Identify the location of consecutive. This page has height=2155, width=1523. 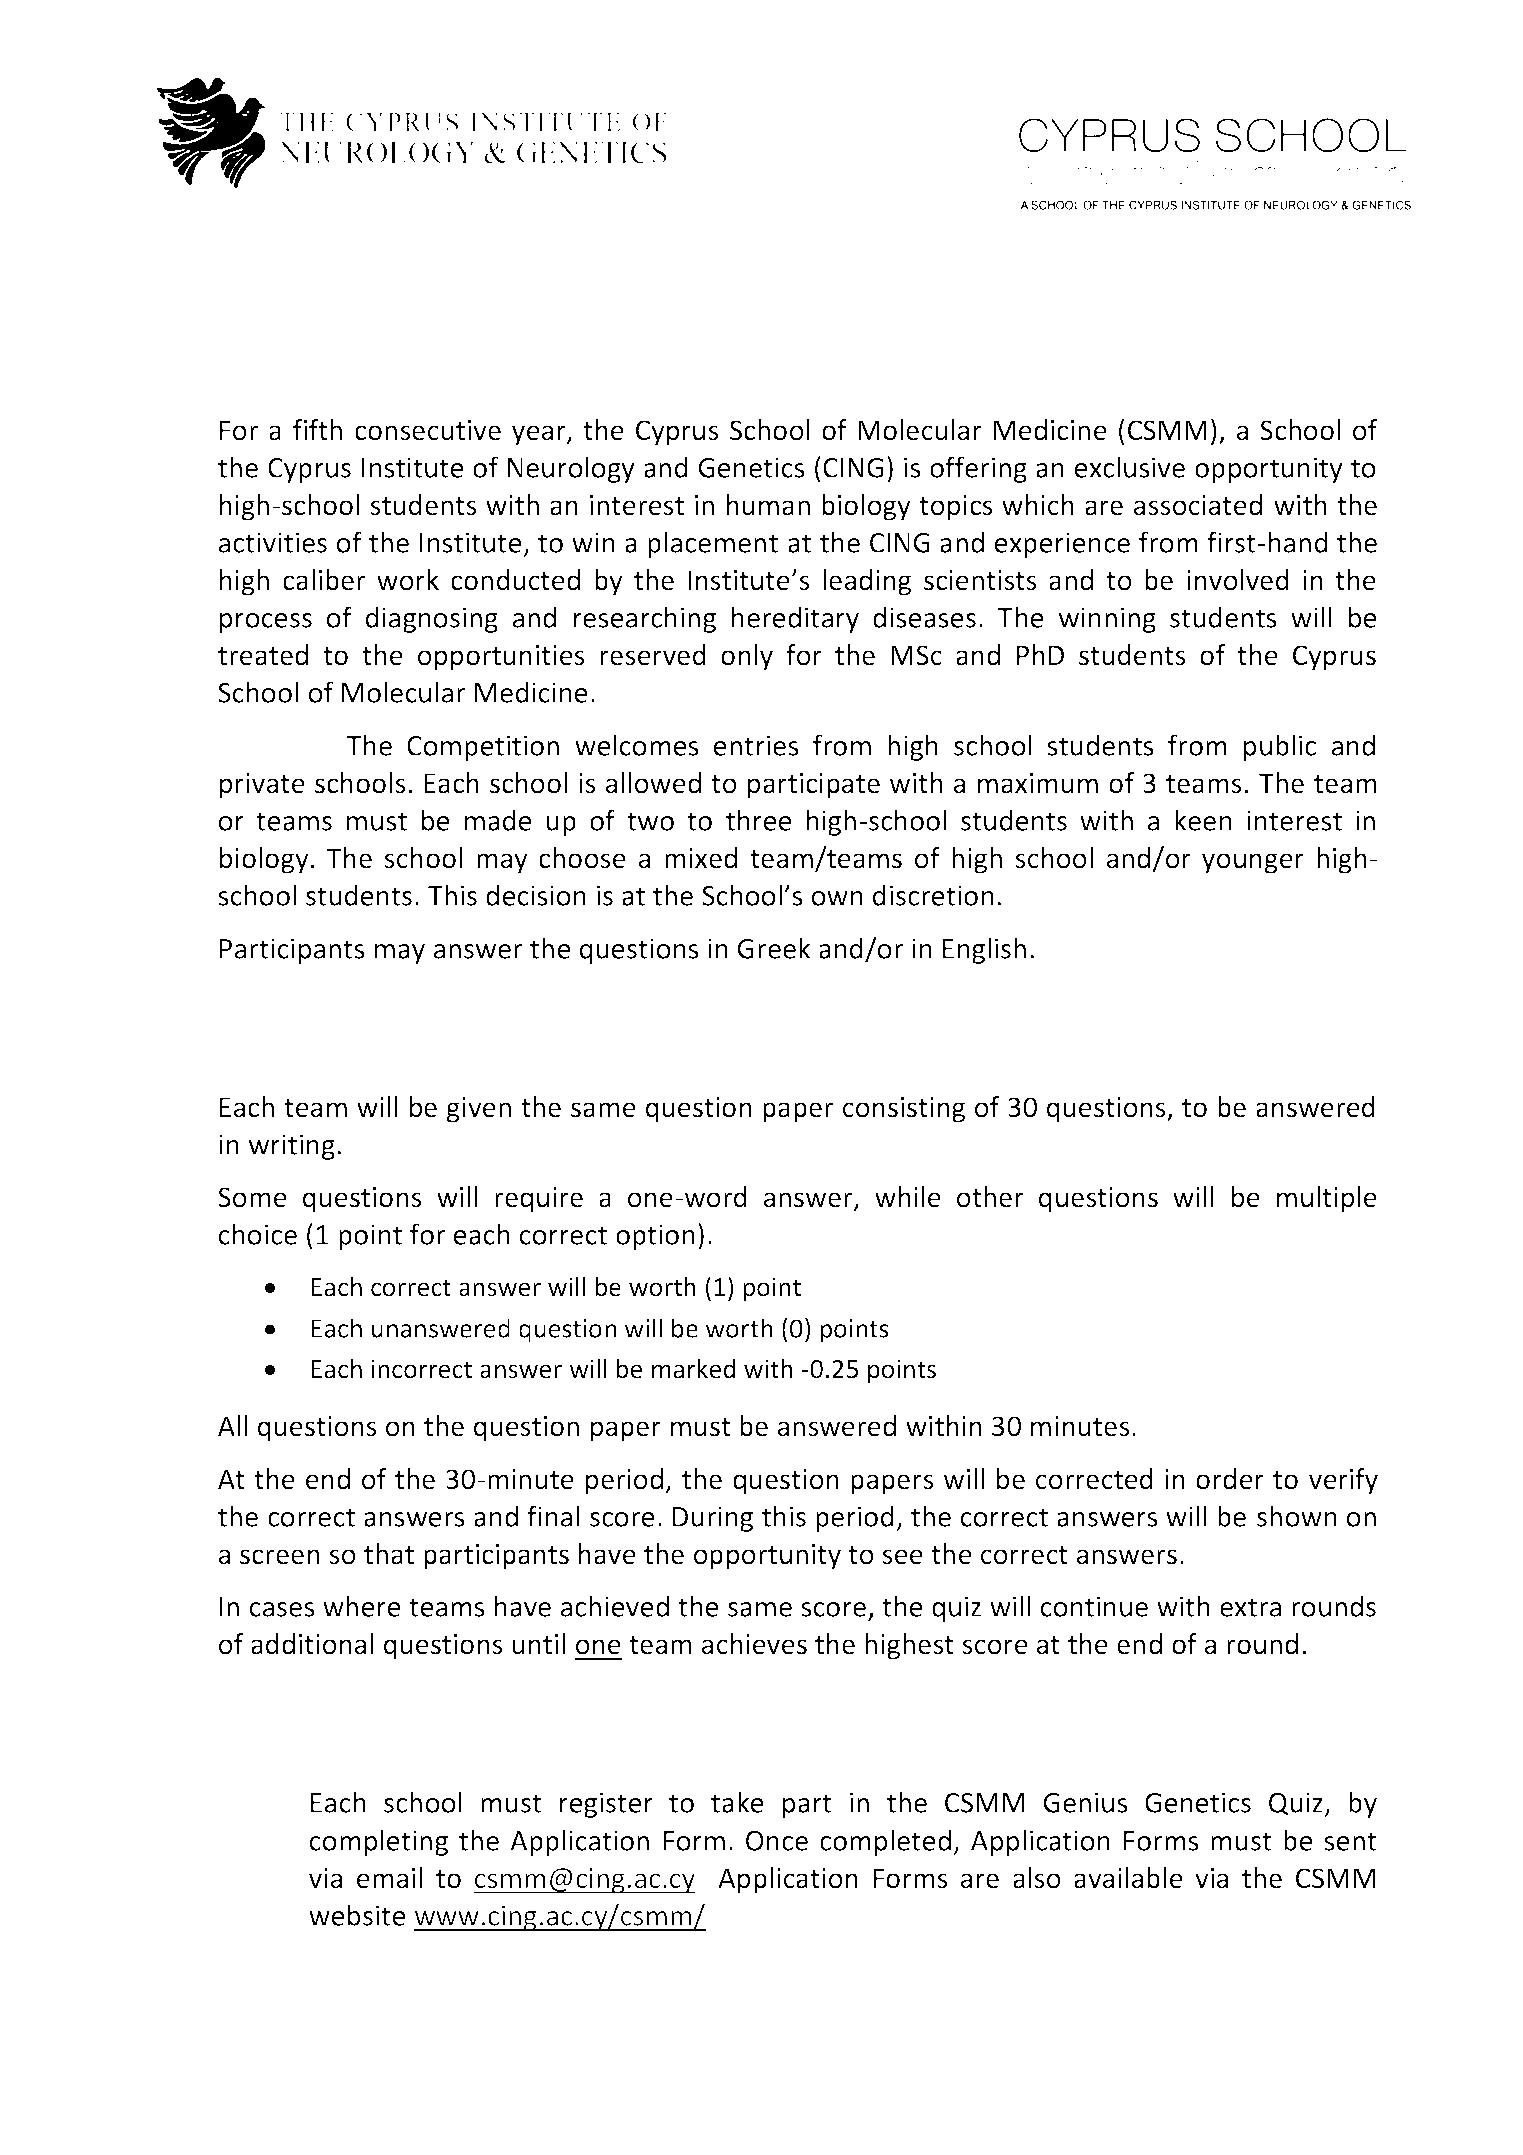
(428, 430).
